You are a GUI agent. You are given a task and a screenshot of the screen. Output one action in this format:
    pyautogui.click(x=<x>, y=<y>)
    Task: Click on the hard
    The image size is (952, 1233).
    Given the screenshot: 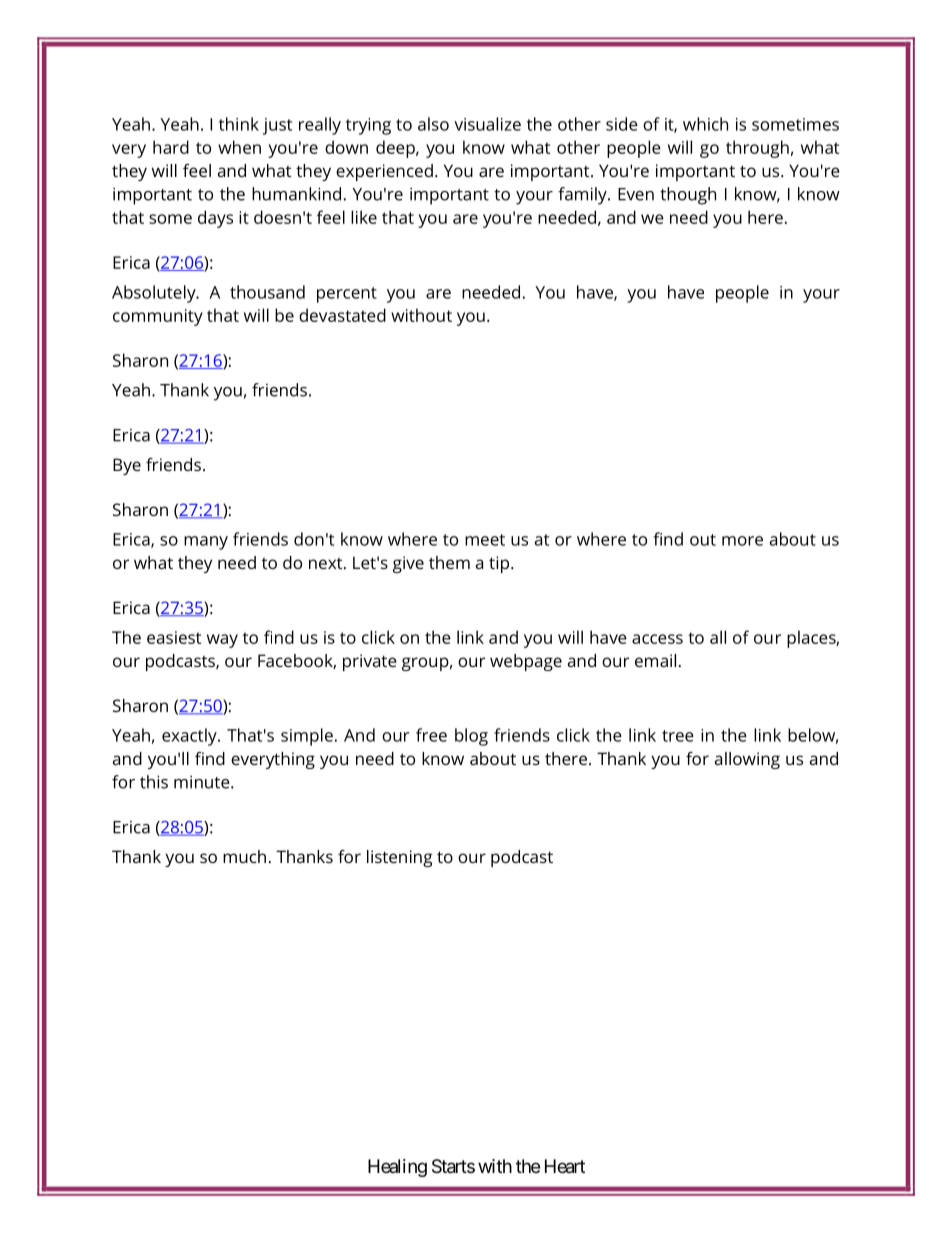 What is the action you would take?
    pyautogui.click(x=171, y=147)
